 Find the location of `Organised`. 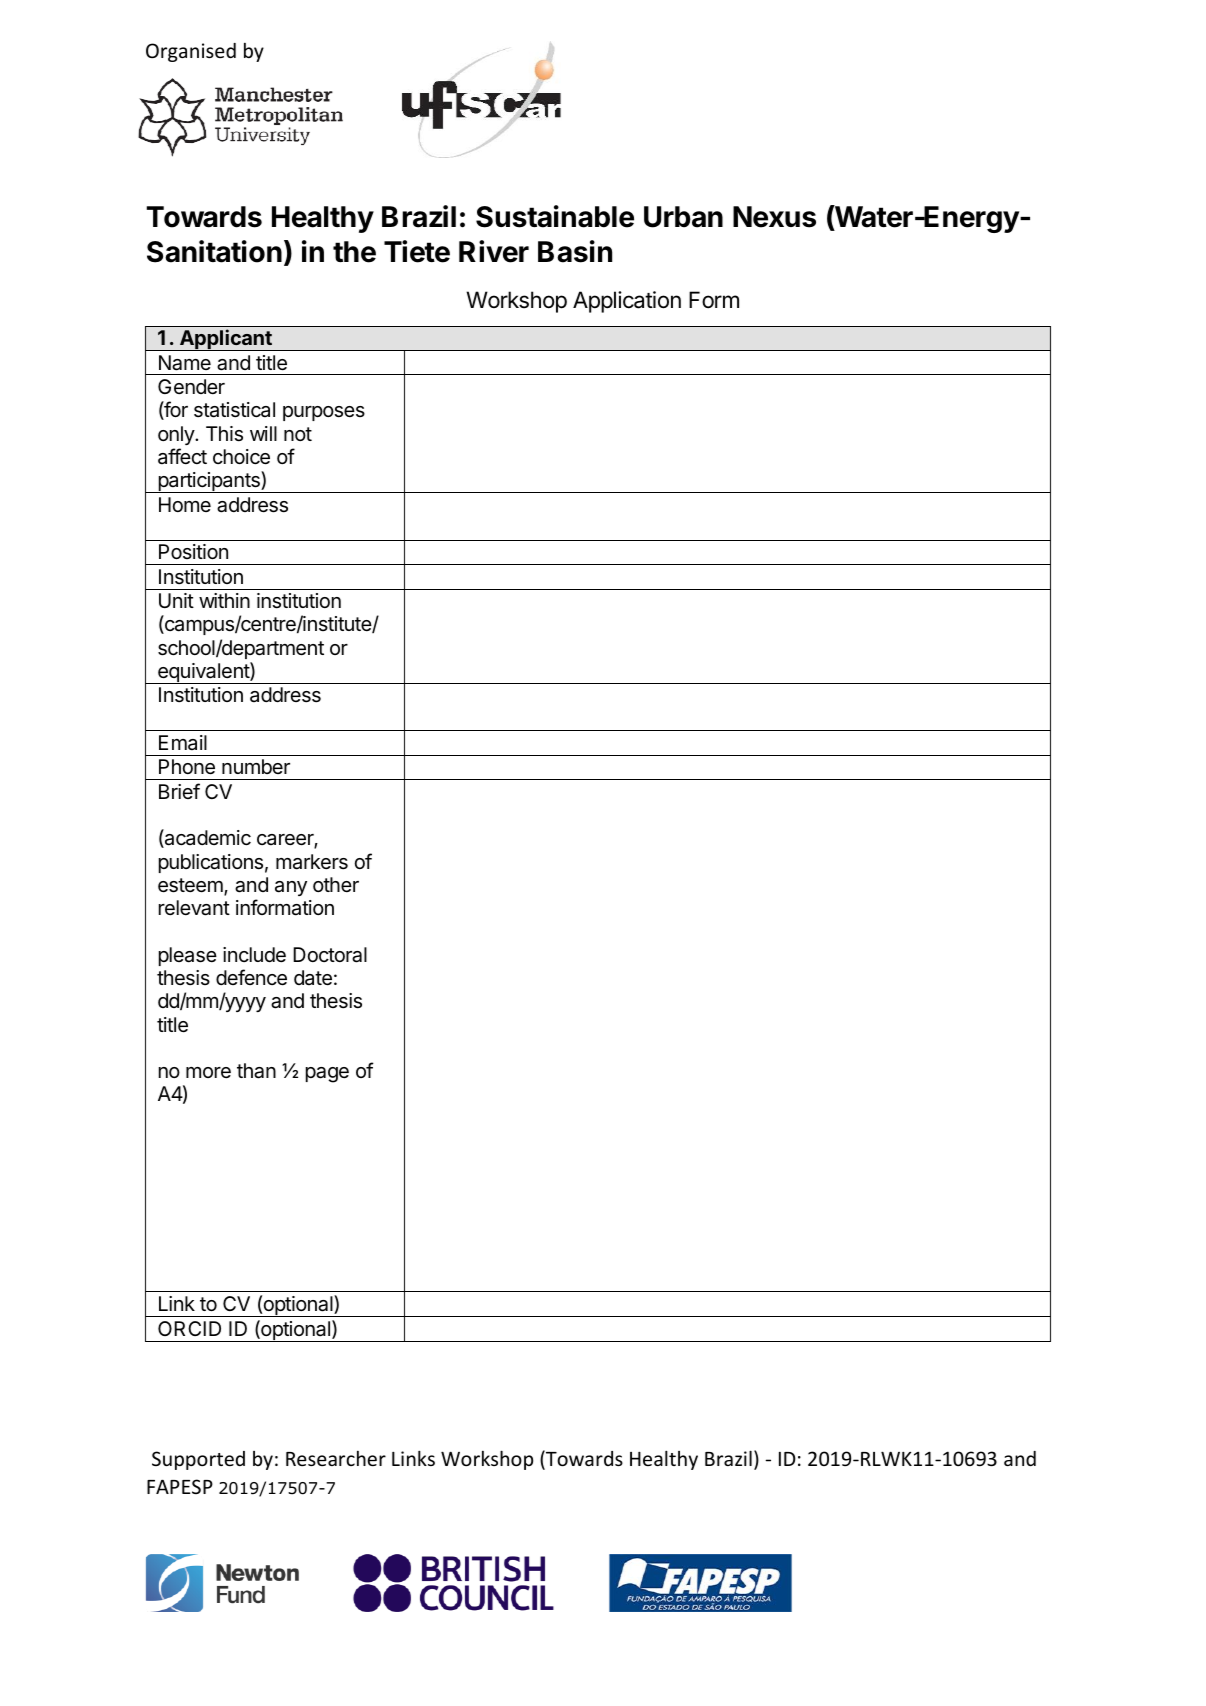

Organised is located at coordinates (191, 52).
